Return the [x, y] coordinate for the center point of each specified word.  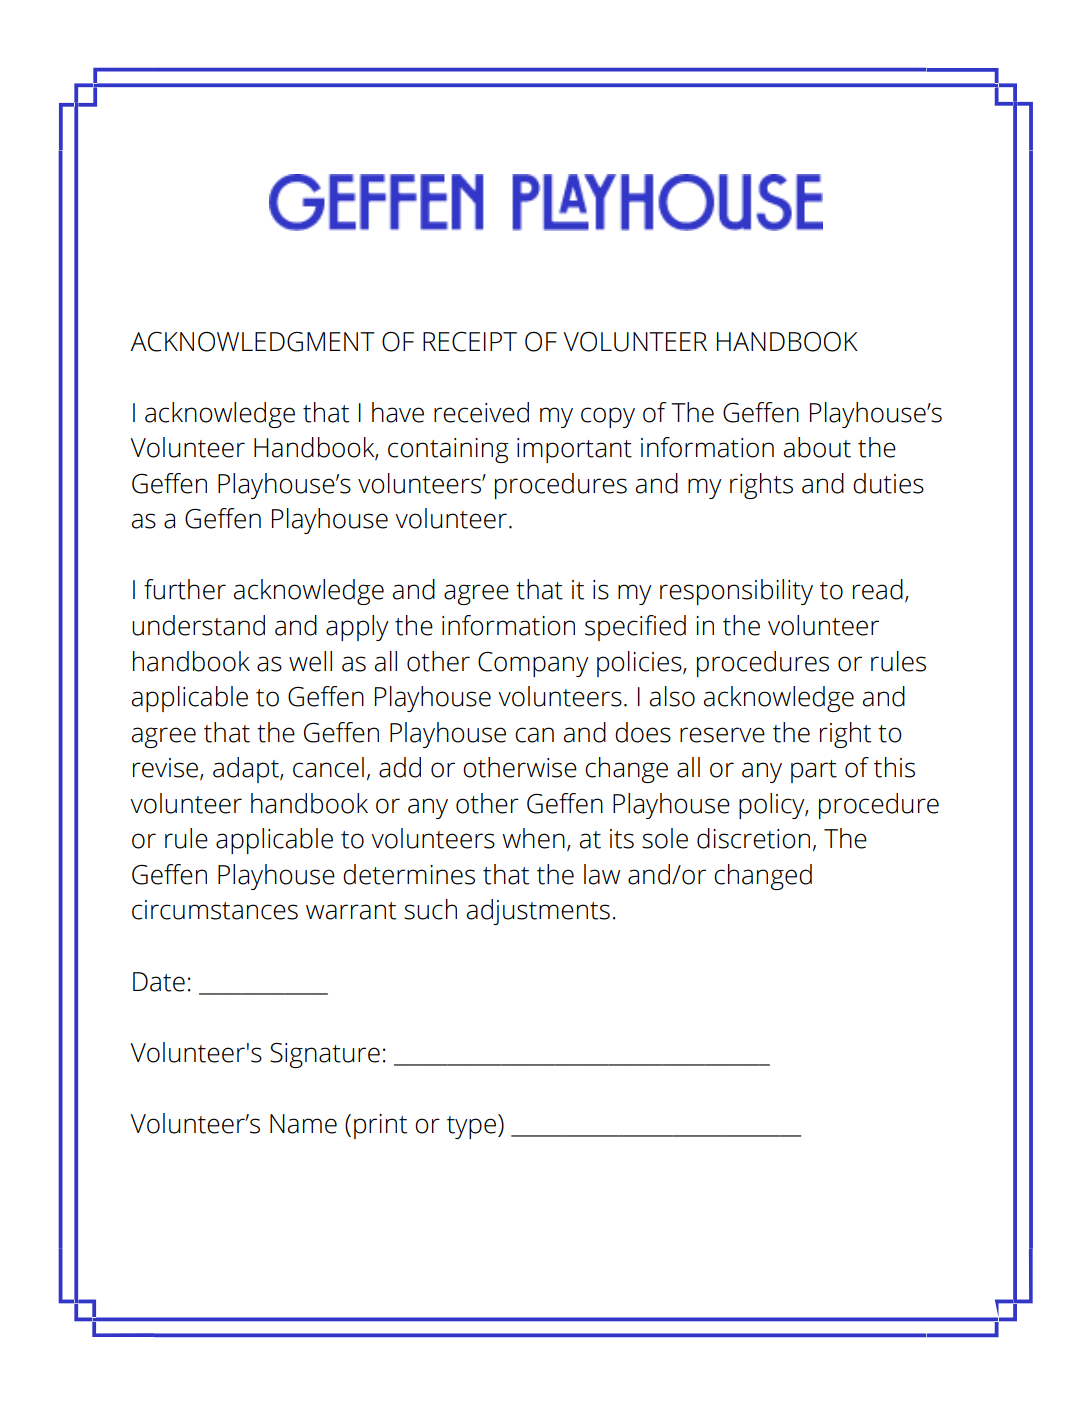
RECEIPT [470, 341]
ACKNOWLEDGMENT [252, 341]
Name [303, 1124]
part [814, 771]
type [471, 1127]
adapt [247, 770]
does [643, 732]
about [817, 447]
